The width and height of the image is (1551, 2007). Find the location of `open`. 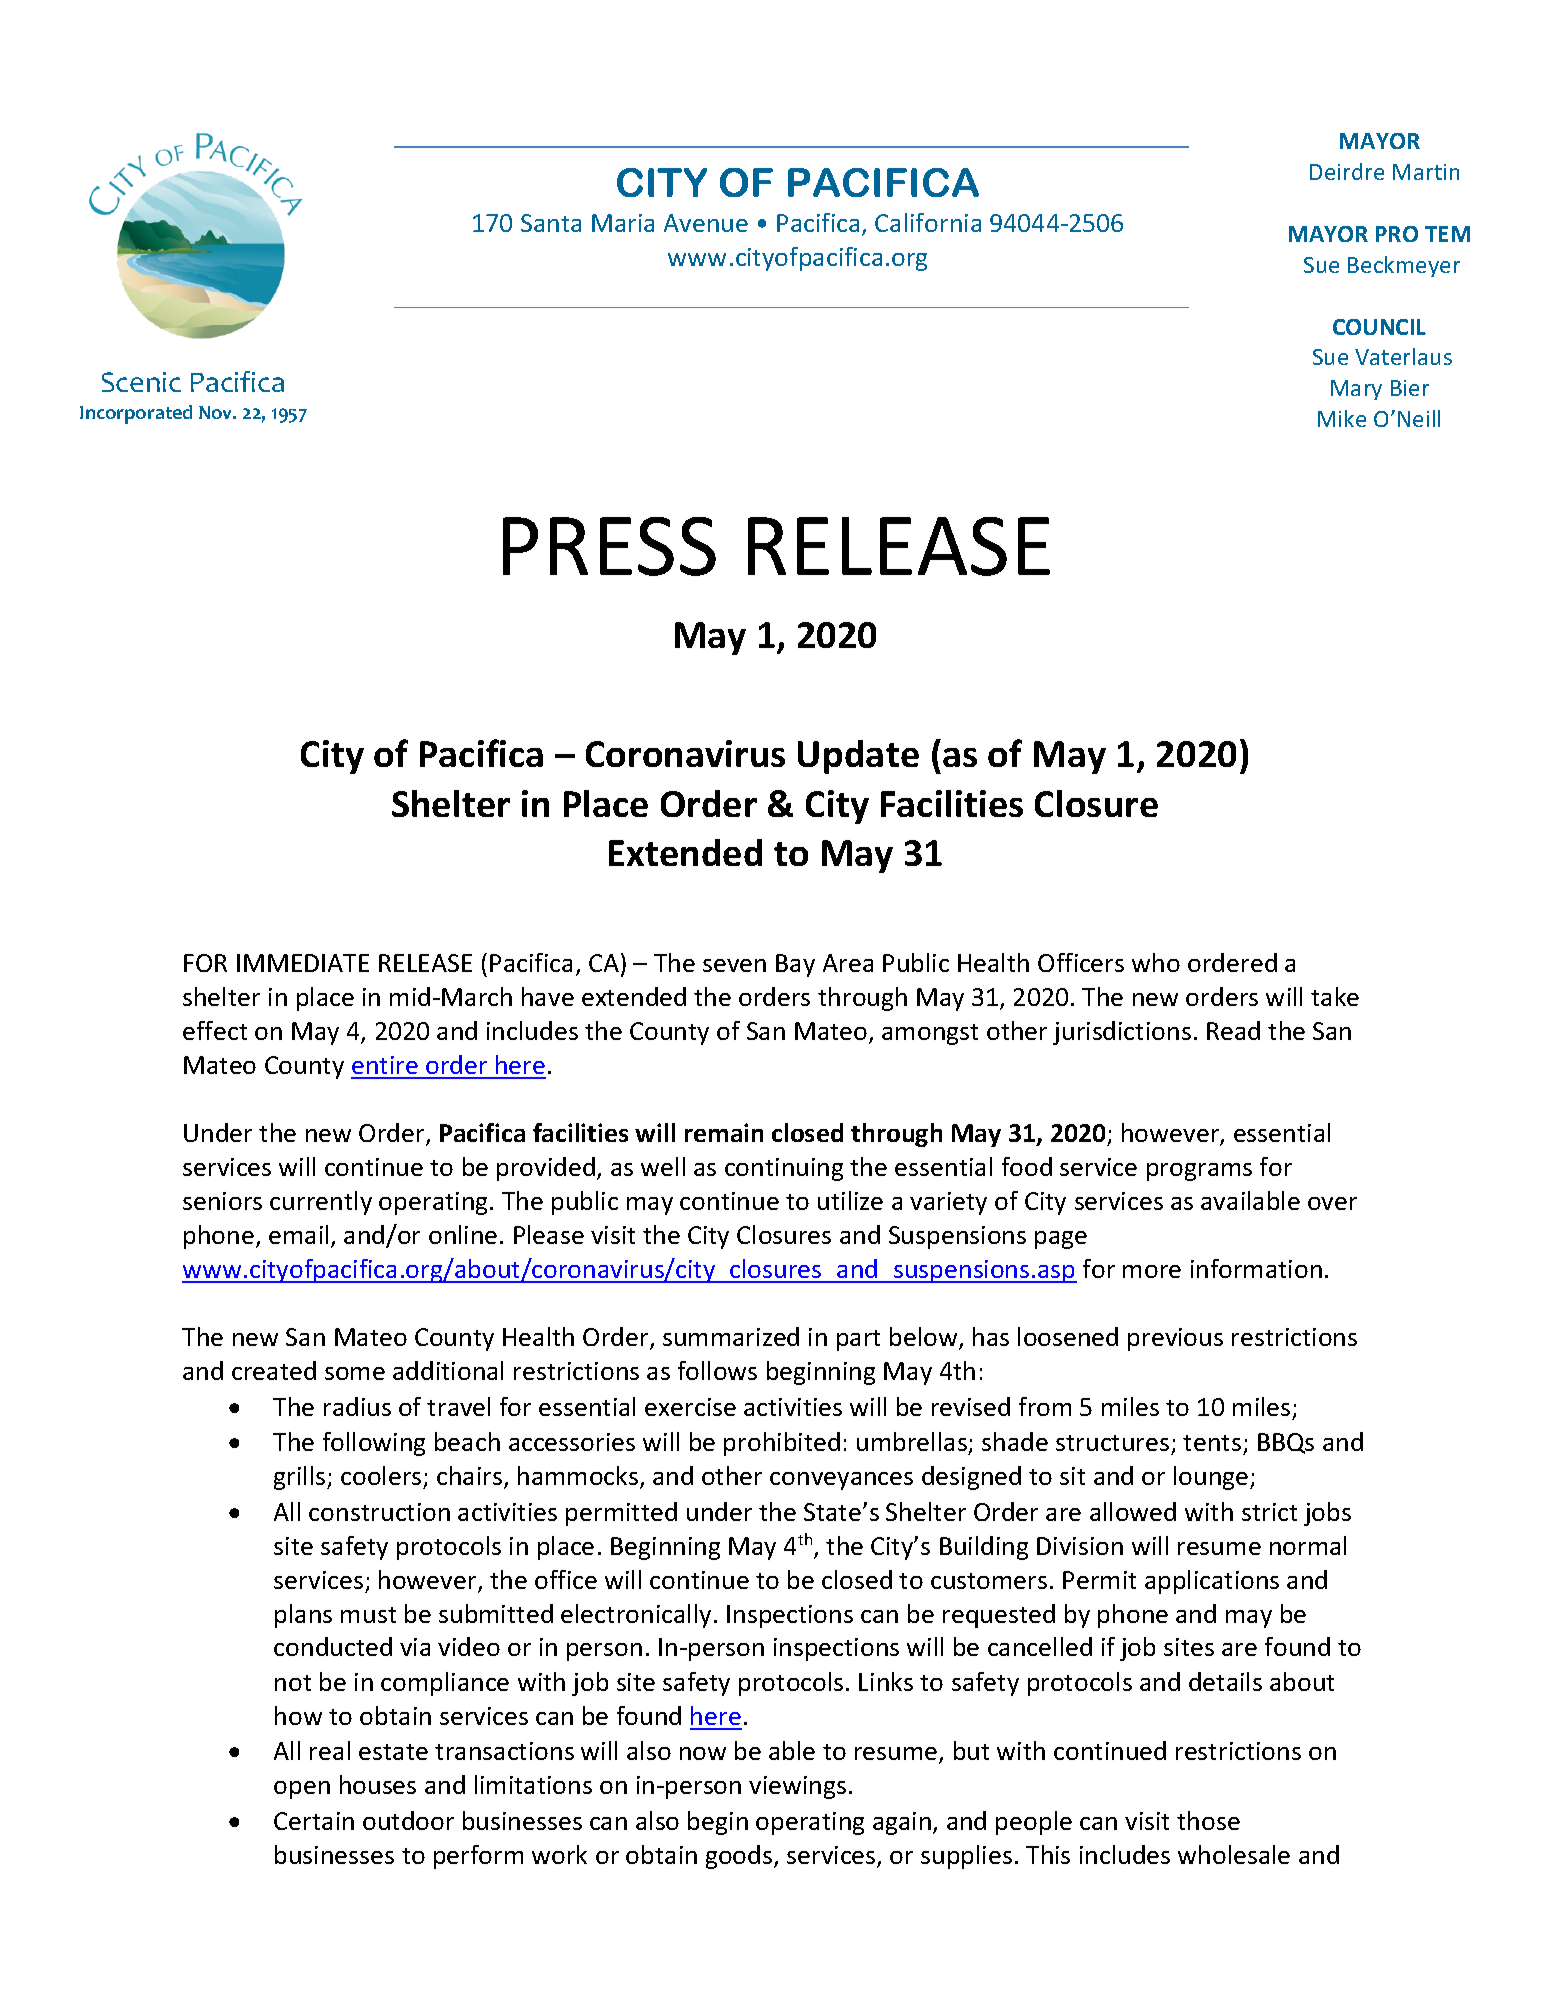

open is located at coordinates (302, 1790).
